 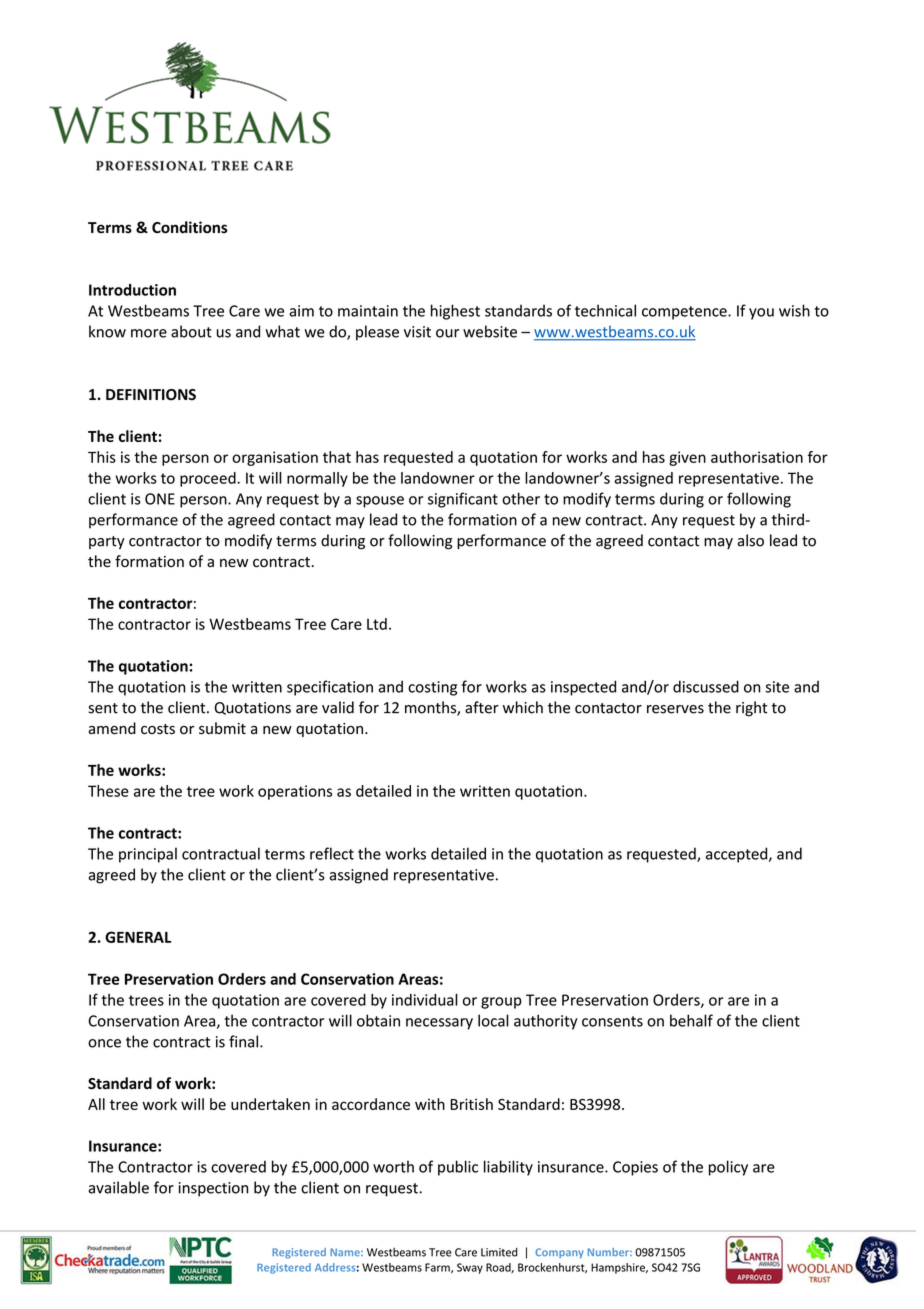 I want to click on highest, so click(x=455, y=312).
